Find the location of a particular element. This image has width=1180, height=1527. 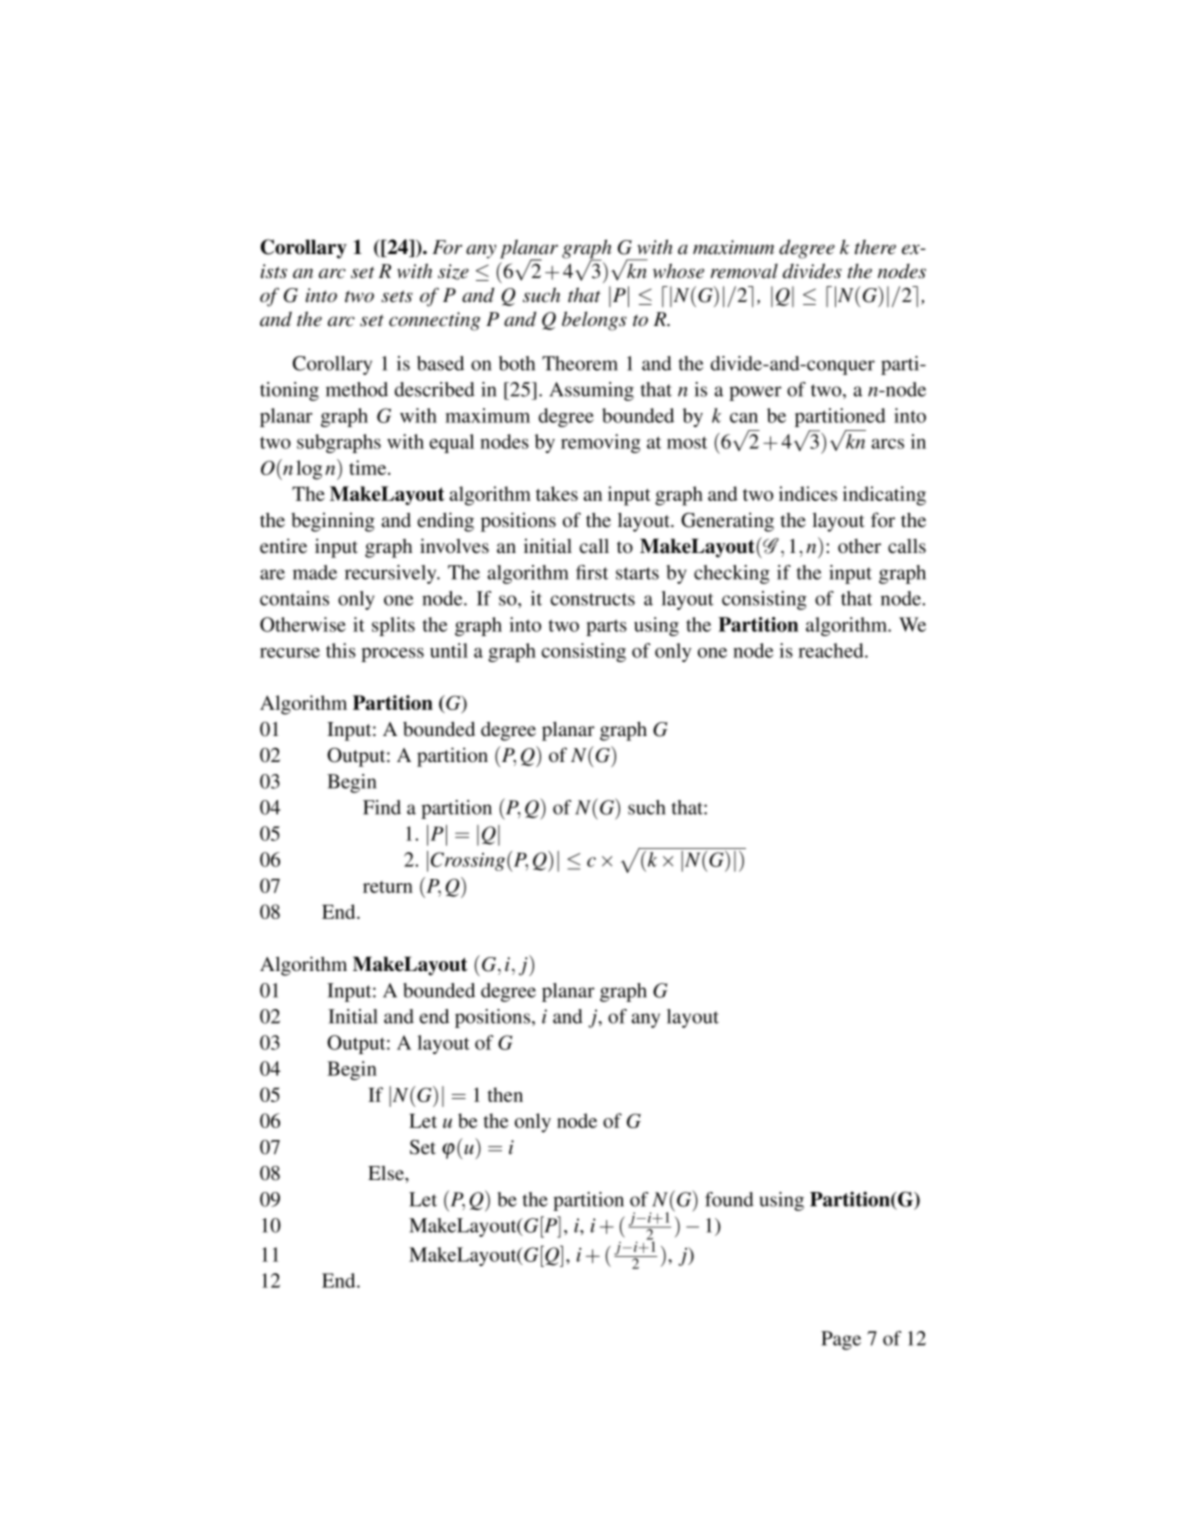

then is located at coordinates (505, 1094).
